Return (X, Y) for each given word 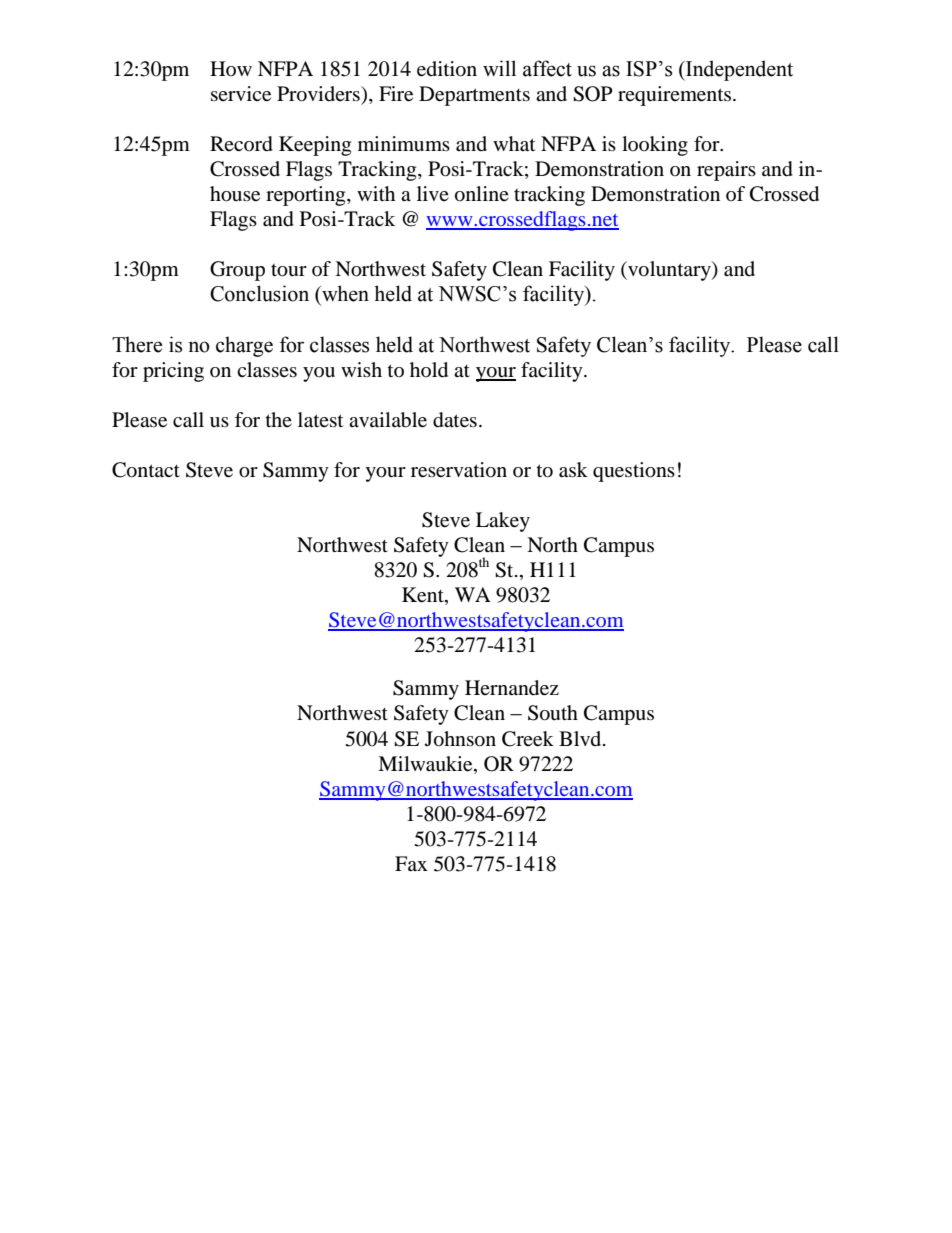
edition (447, 69)
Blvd (581, 738)
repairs (726, 171)
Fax (411, 863)
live (433, 193)
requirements (674, 96)
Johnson (460, 739)
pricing (173, 372)
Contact (146, 470)
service (241, 94)
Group (237, 271)
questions (634, 472)
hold (429, 370)
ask (573, 470)
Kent (424, 596)
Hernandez (512, 688)
